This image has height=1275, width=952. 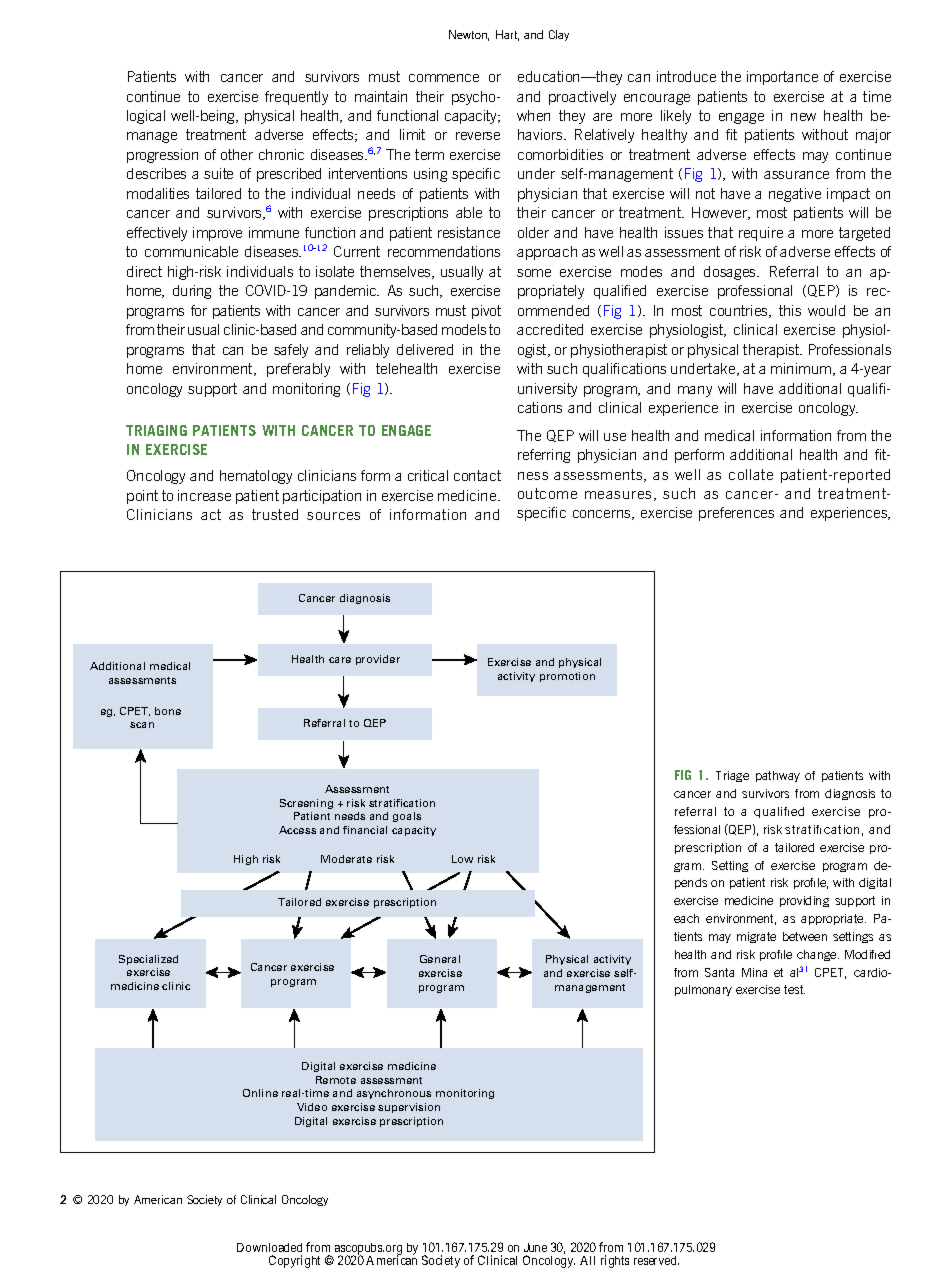 I want to click on General, so click(x=440, y=959).
